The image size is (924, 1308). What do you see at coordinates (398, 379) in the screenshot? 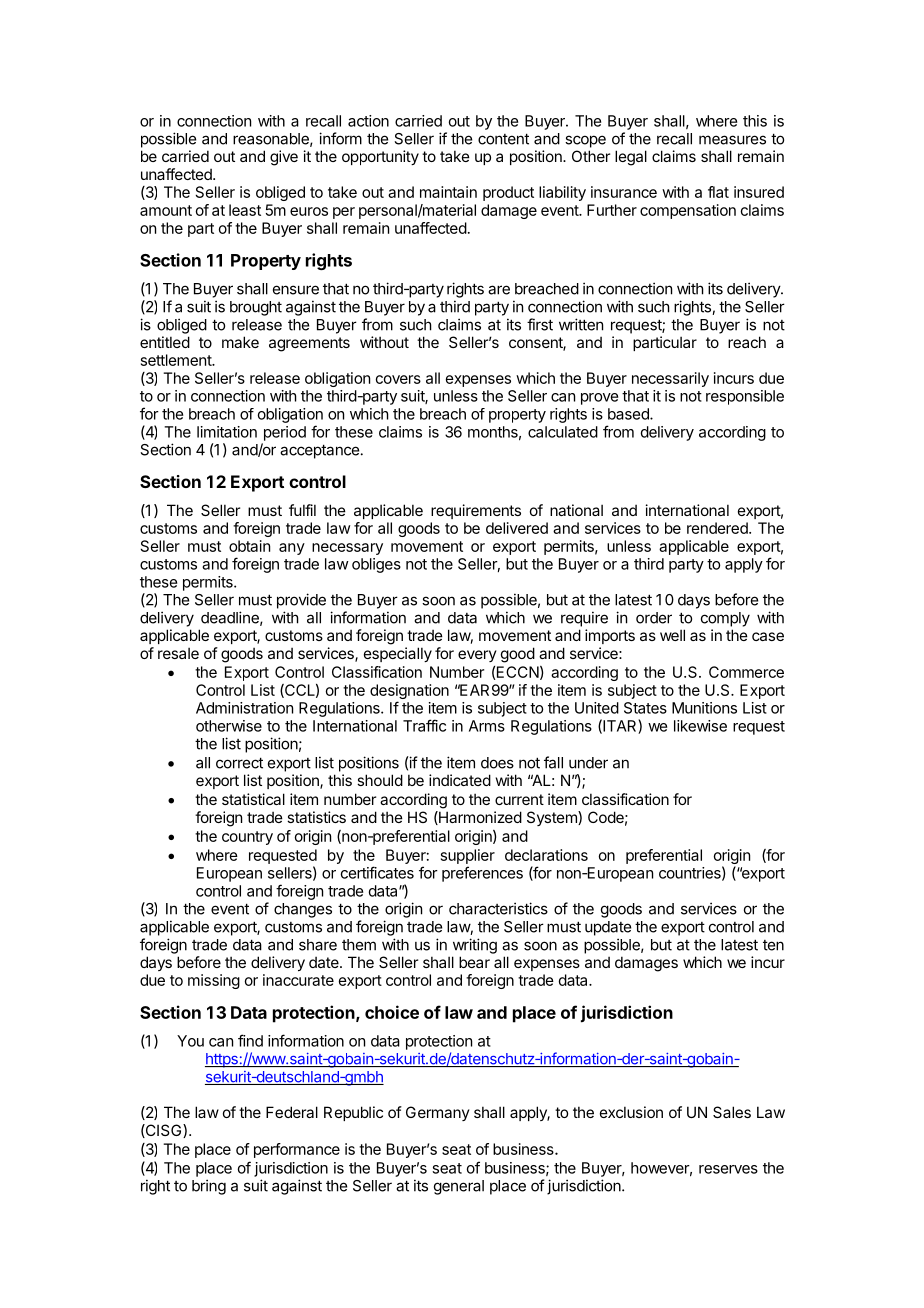
I see `covers` at bounding box center [398, 379].
